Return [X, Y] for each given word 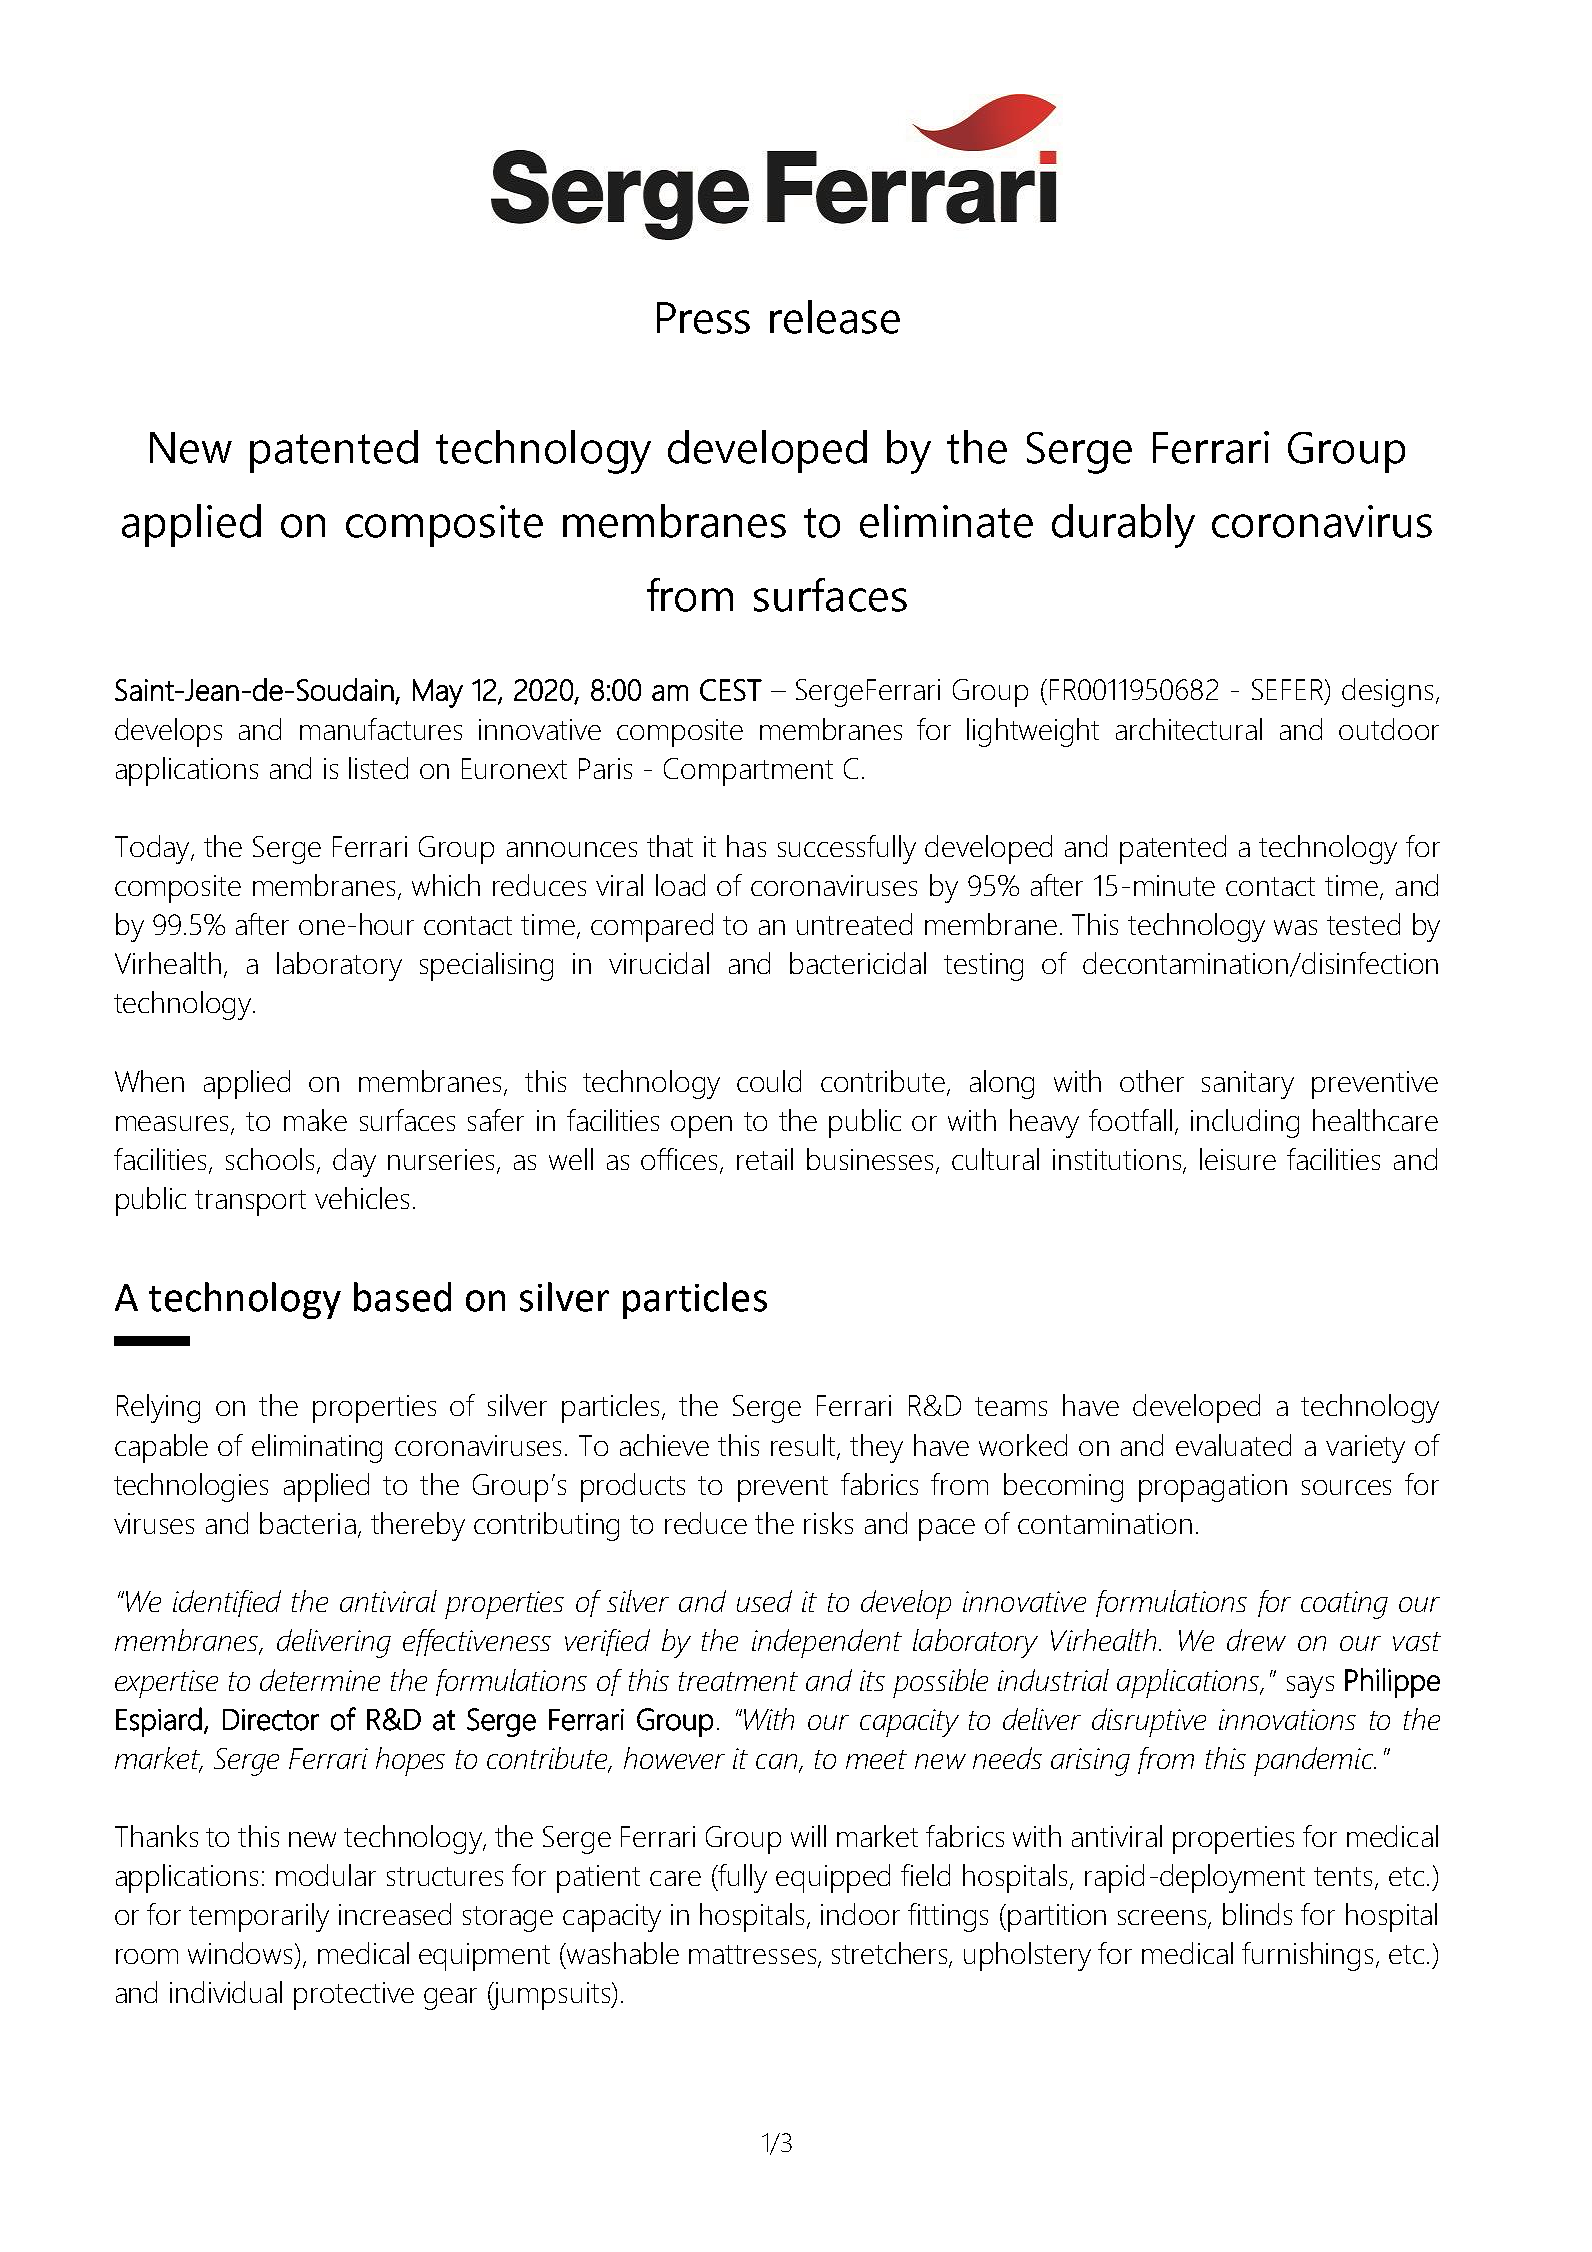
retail [765, 1159]
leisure [1238, 1159]
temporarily [259, 1917]
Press [703, 318]
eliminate [946, 521]
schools [270, 1159]
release [835, 317]
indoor [860, 1914]
